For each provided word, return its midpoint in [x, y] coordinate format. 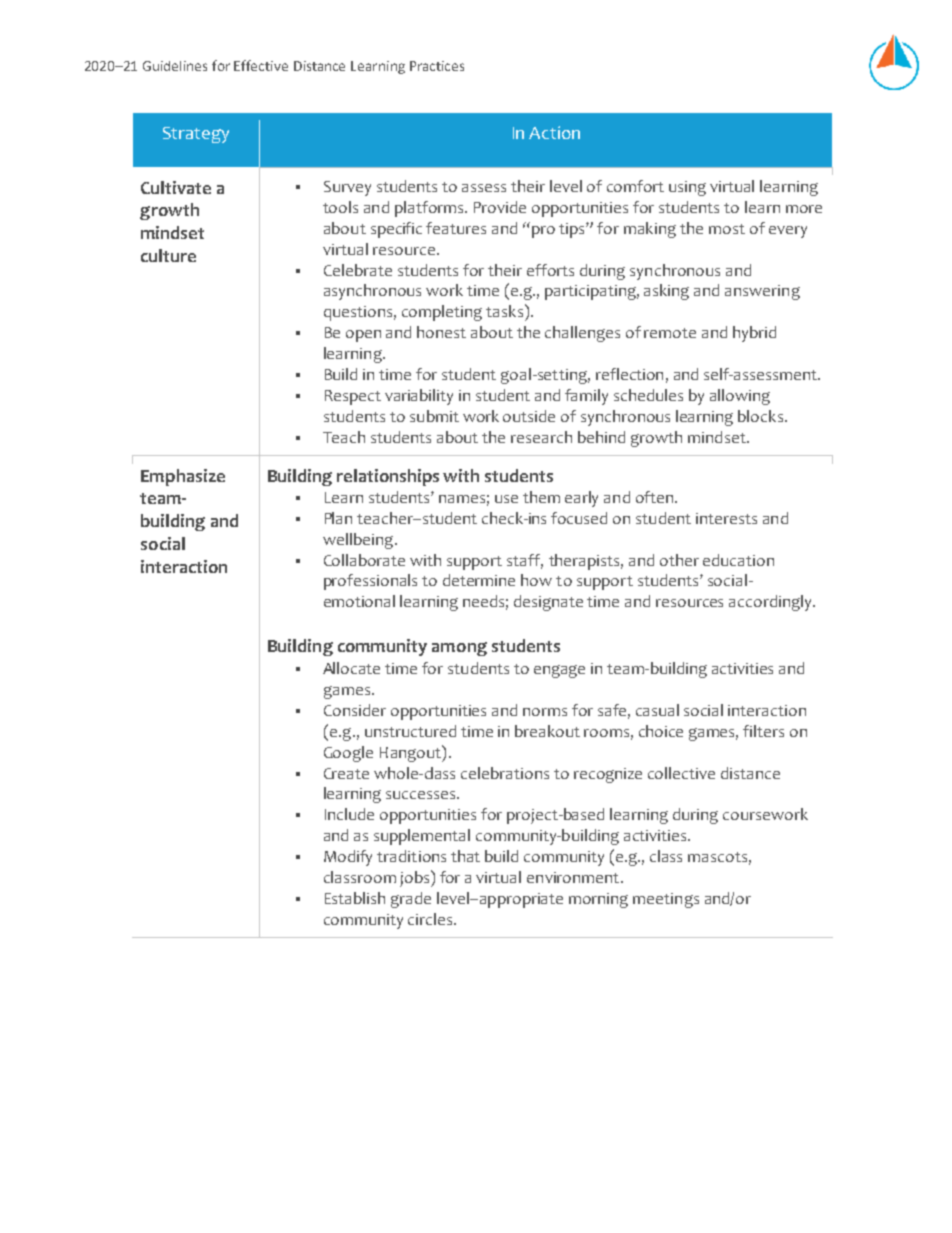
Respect [353, 397]
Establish [355, 898]
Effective [261, 65]
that [465, 856]
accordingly [771, 603]
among [459, 649]
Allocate [351, 668]
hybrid [754, 334]
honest [441, 332]
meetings [666, 900]
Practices [437, 66]
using [687, 188]
